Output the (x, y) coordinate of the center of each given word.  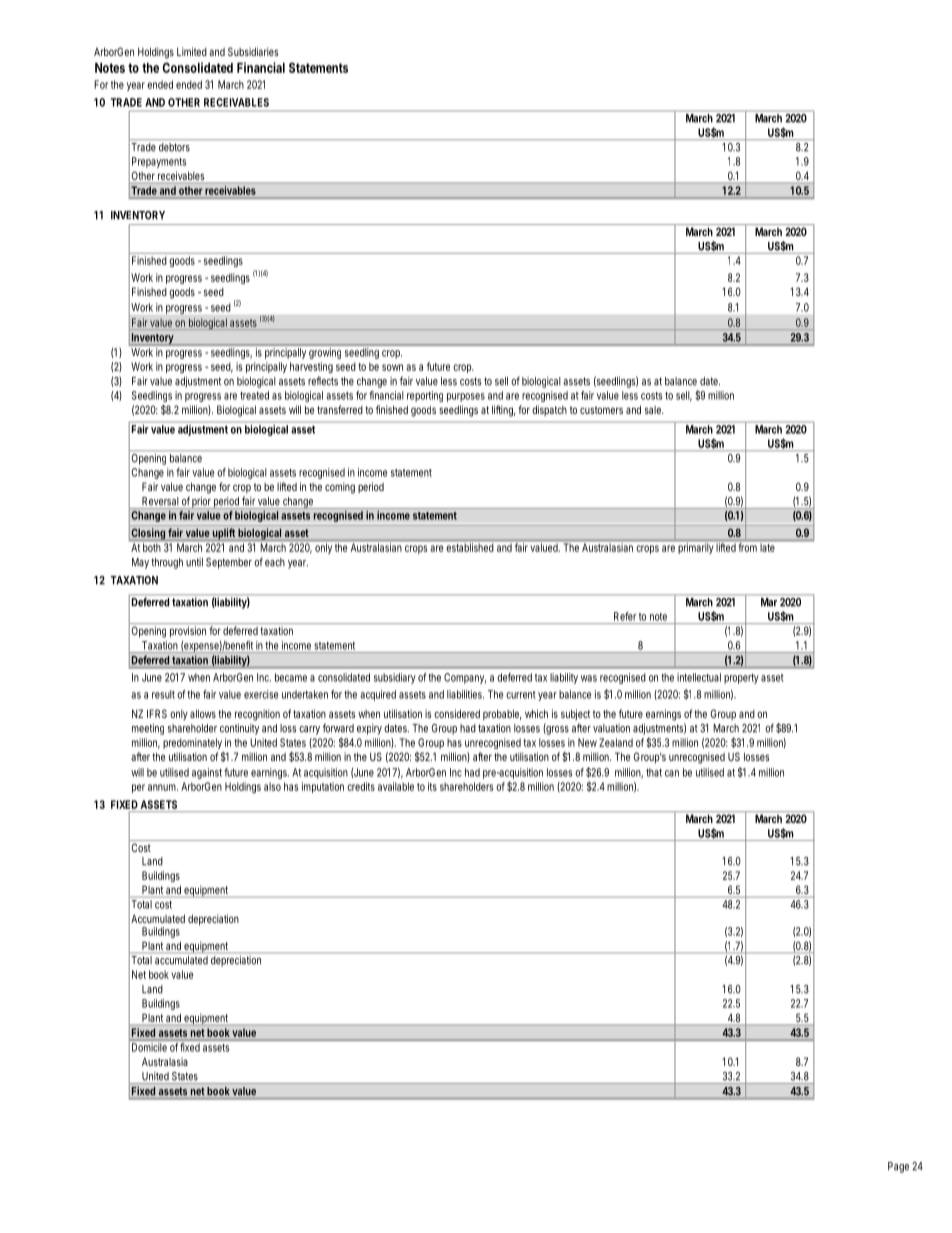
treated (254, 395)
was (589, 678)
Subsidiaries (253, 51)
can (672, 773)
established (470, 547)
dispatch (549, 410)
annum (163, 787)
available (396, 786)
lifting (503, 411)
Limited (192, 51)
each (275, 562)
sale (654, 410)
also (272, 786)
